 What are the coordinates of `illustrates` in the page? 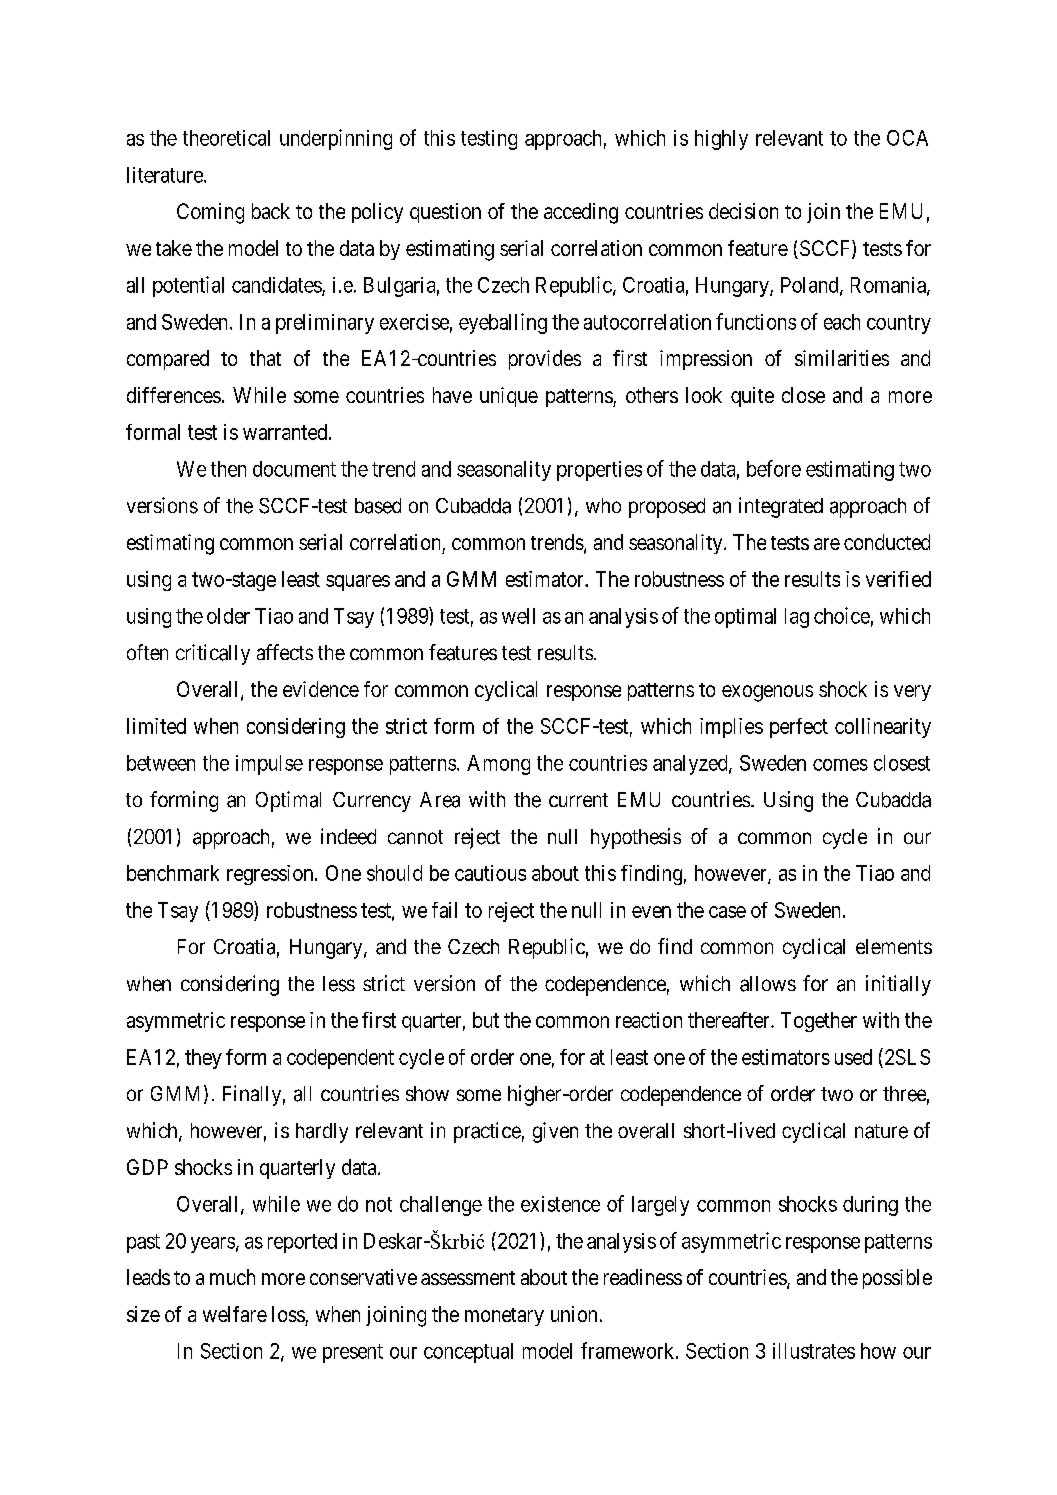 It's located at (814, 1351).
